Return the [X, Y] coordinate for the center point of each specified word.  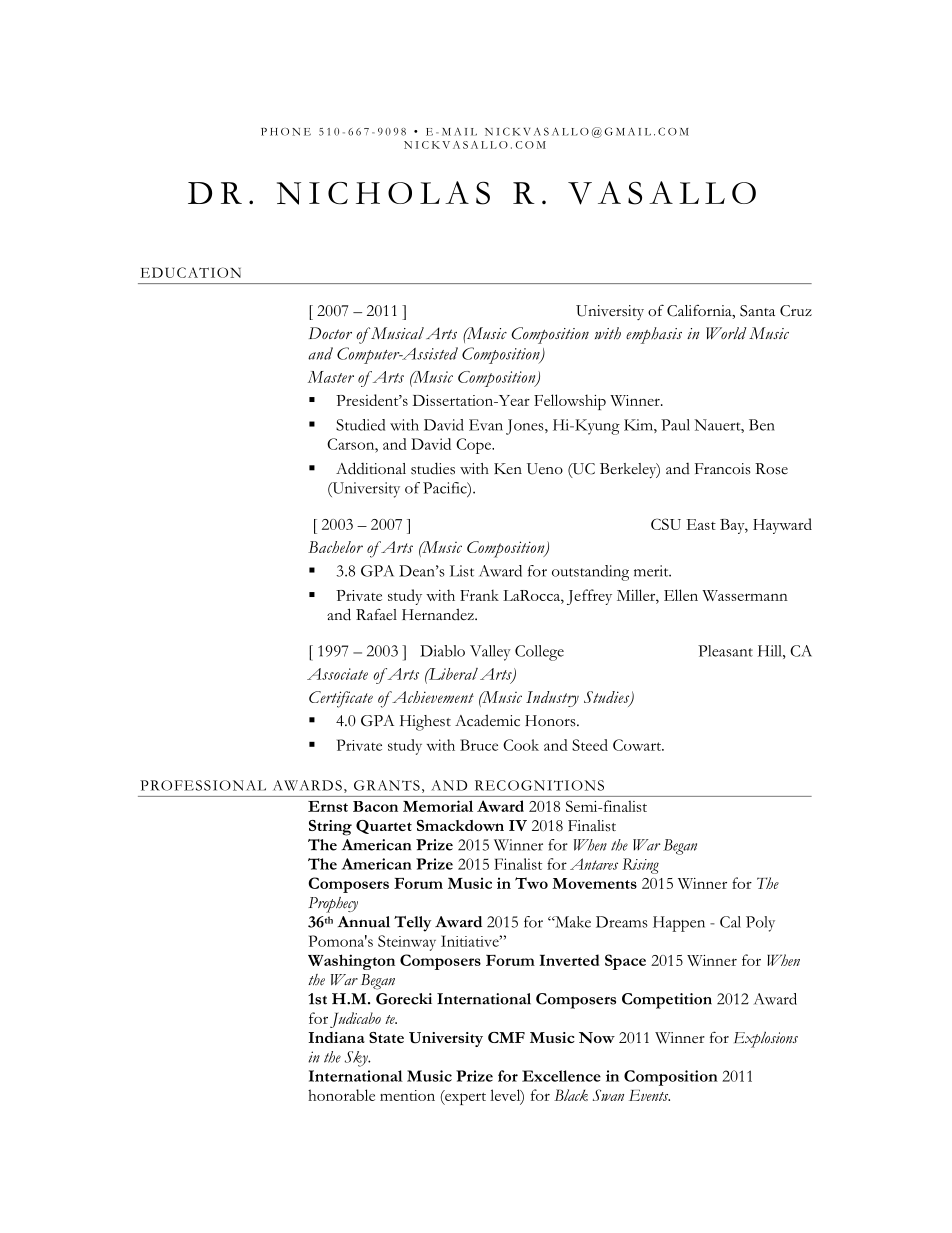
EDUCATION [190, 272]
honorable [341, 1095]
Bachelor [335, 547]
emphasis [654, 335]
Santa [757, 311]
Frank [479, 595]
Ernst [328, 806]
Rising [640, 866]
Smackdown [460, 825]
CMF [506, 1037]
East [701, 524]
